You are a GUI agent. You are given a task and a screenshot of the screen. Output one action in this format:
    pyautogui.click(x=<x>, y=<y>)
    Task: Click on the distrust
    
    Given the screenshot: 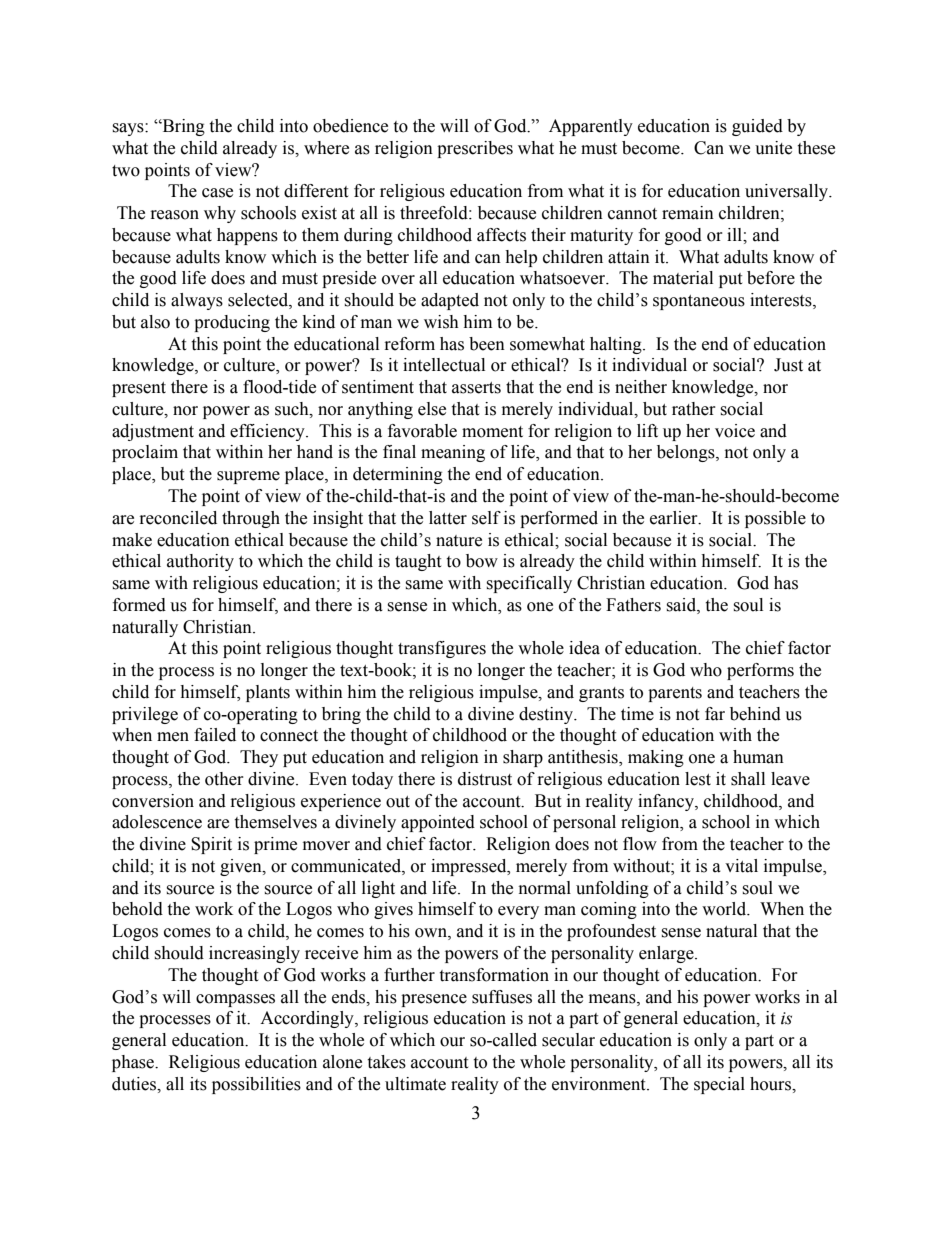 What is the action you would take?
    pyautogui.click(x=485, y=779)
